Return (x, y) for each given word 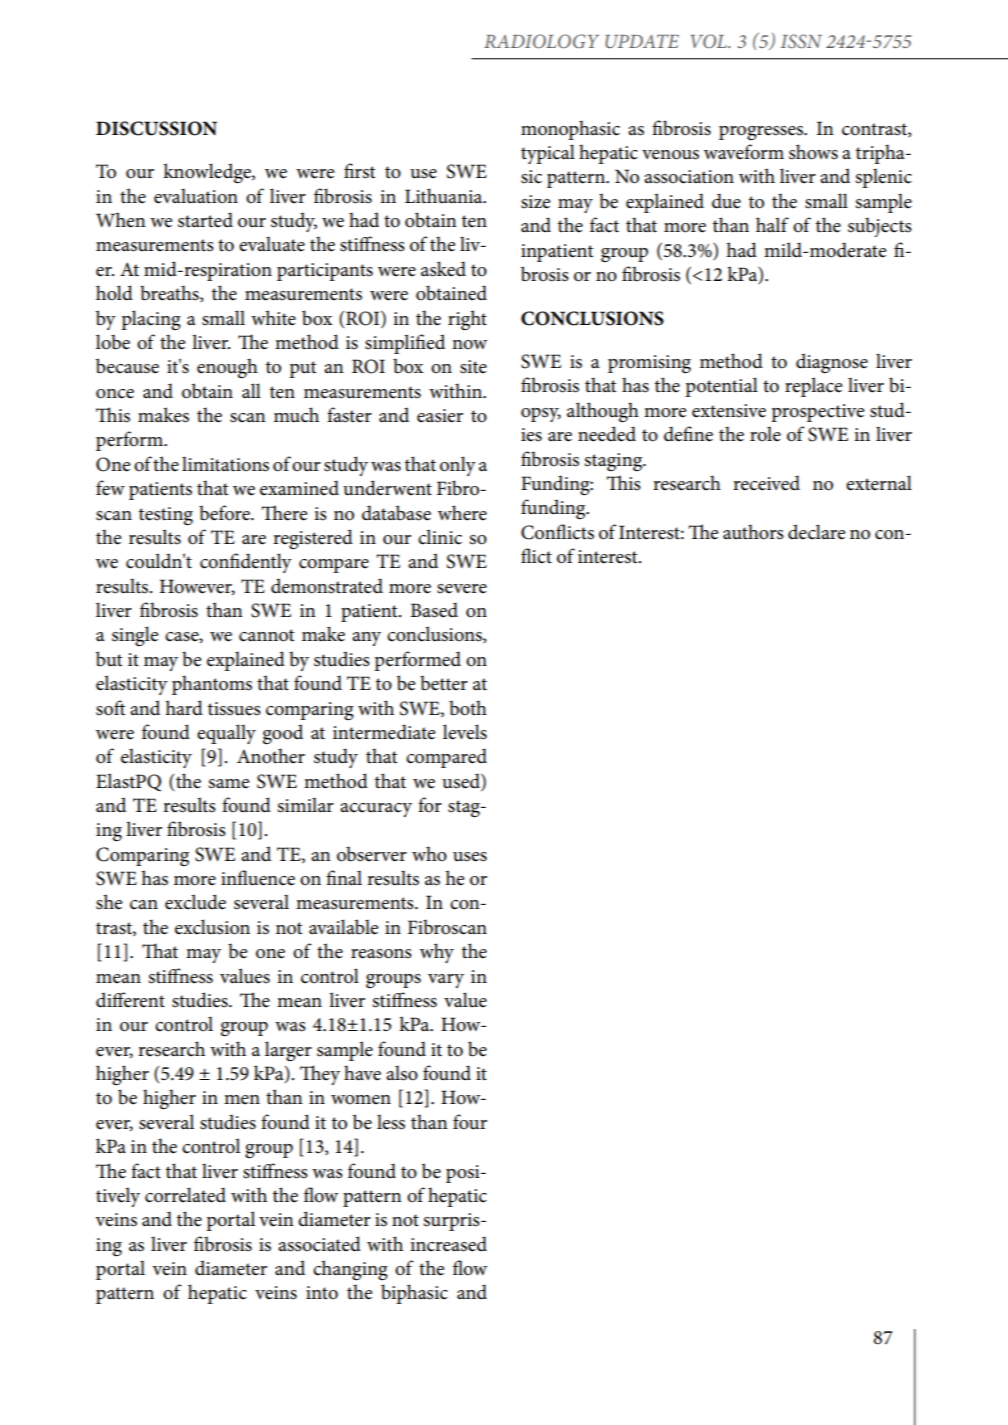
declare (816, 532)
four (470, 1122)
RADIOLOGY (541, 41)
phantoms (212, 685)
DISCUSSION (156, 128)
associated (319, 1244)
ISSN (801, 41)
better (444, 683)
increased (448, 1244)
